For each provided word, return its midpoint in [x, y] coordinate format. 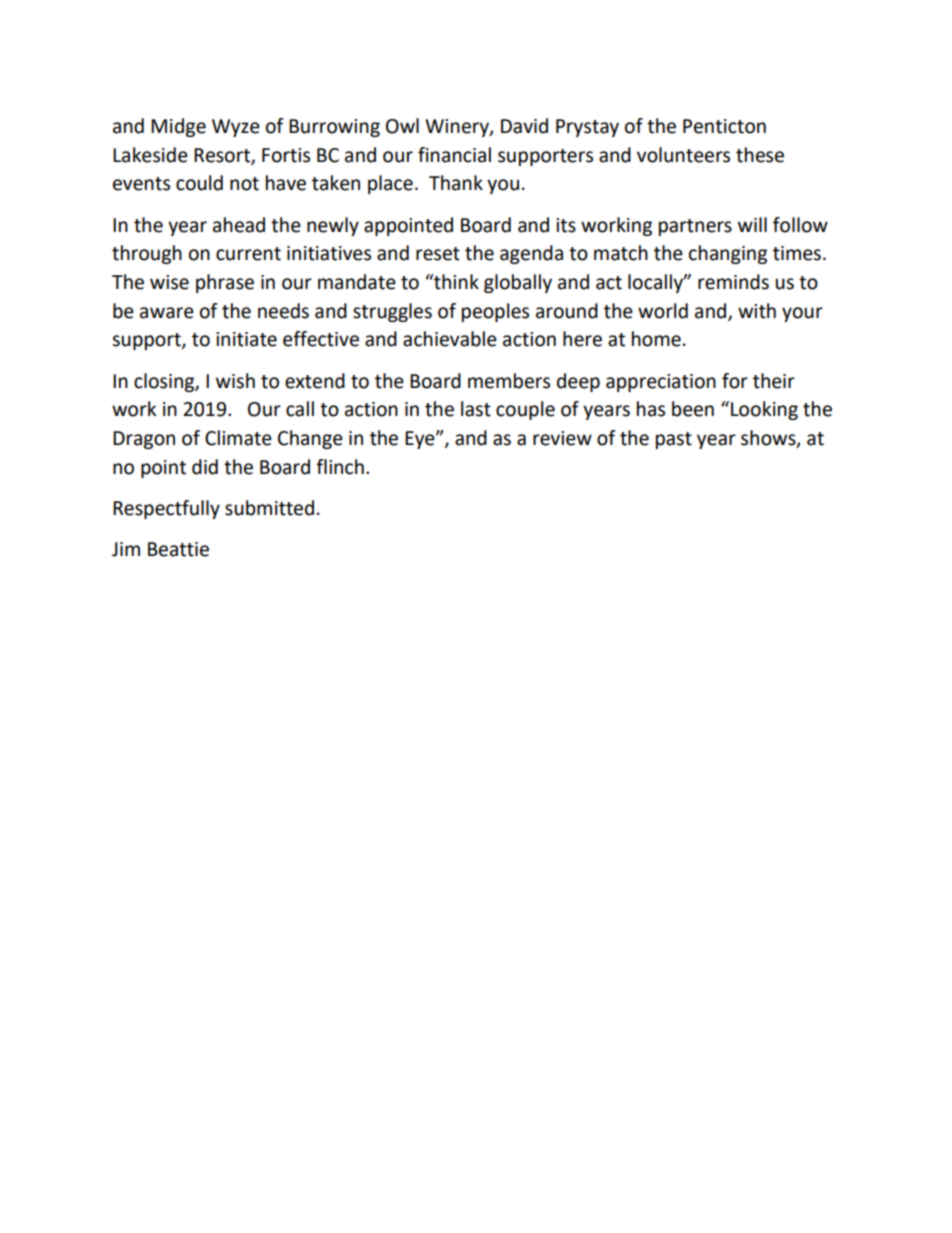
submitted [269, 508]
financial [454, 155]
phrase [225, 283]
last [476, 409]
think [455, 282]
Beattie [178, 549]
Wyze [236, 128]
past [674, 440]
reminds [733, 282]
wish [235, 381]
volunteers [683, 155]
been [693, 409]
